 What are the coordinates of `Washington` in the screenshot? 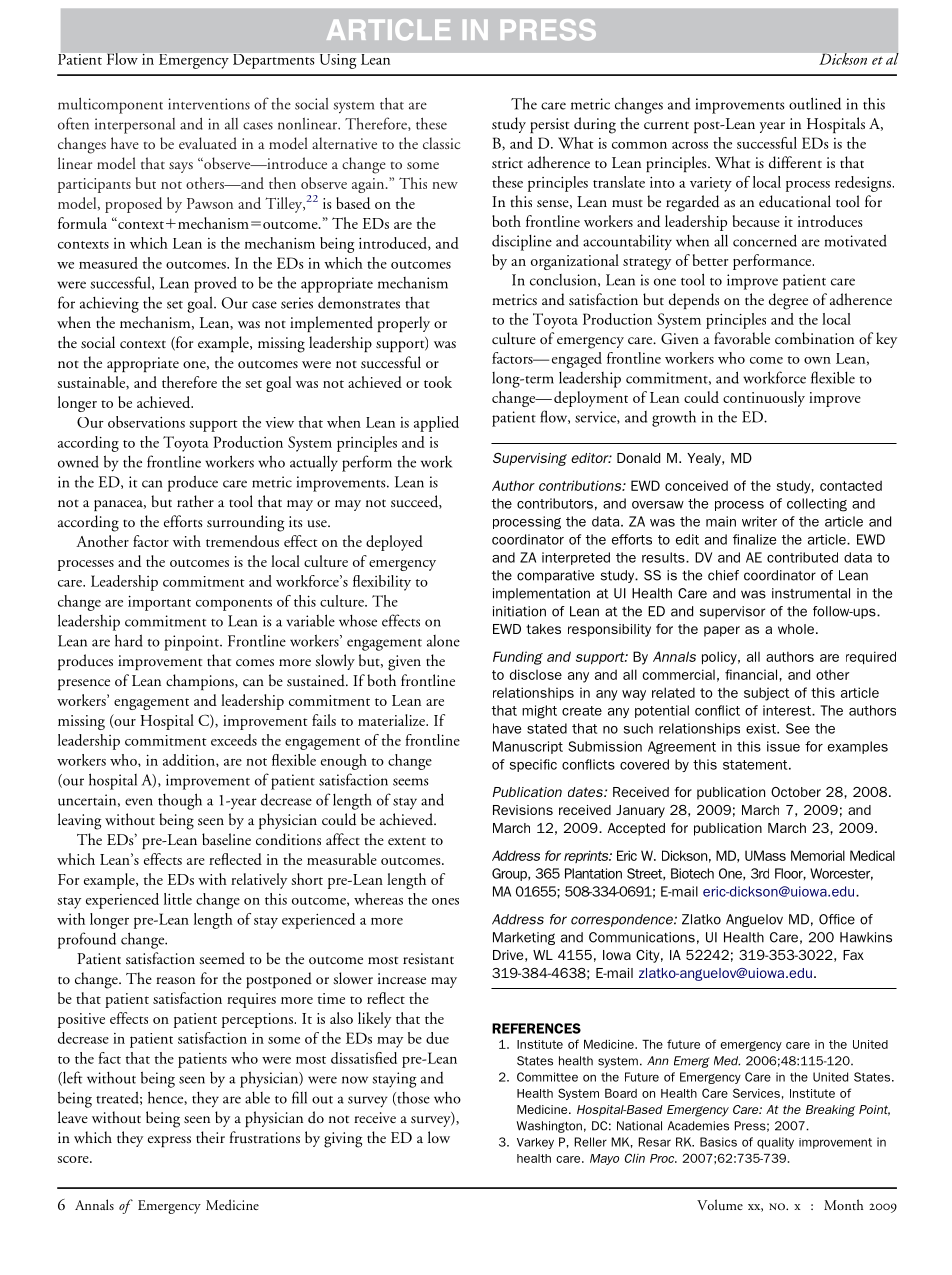 It's located at (549, 1127).
